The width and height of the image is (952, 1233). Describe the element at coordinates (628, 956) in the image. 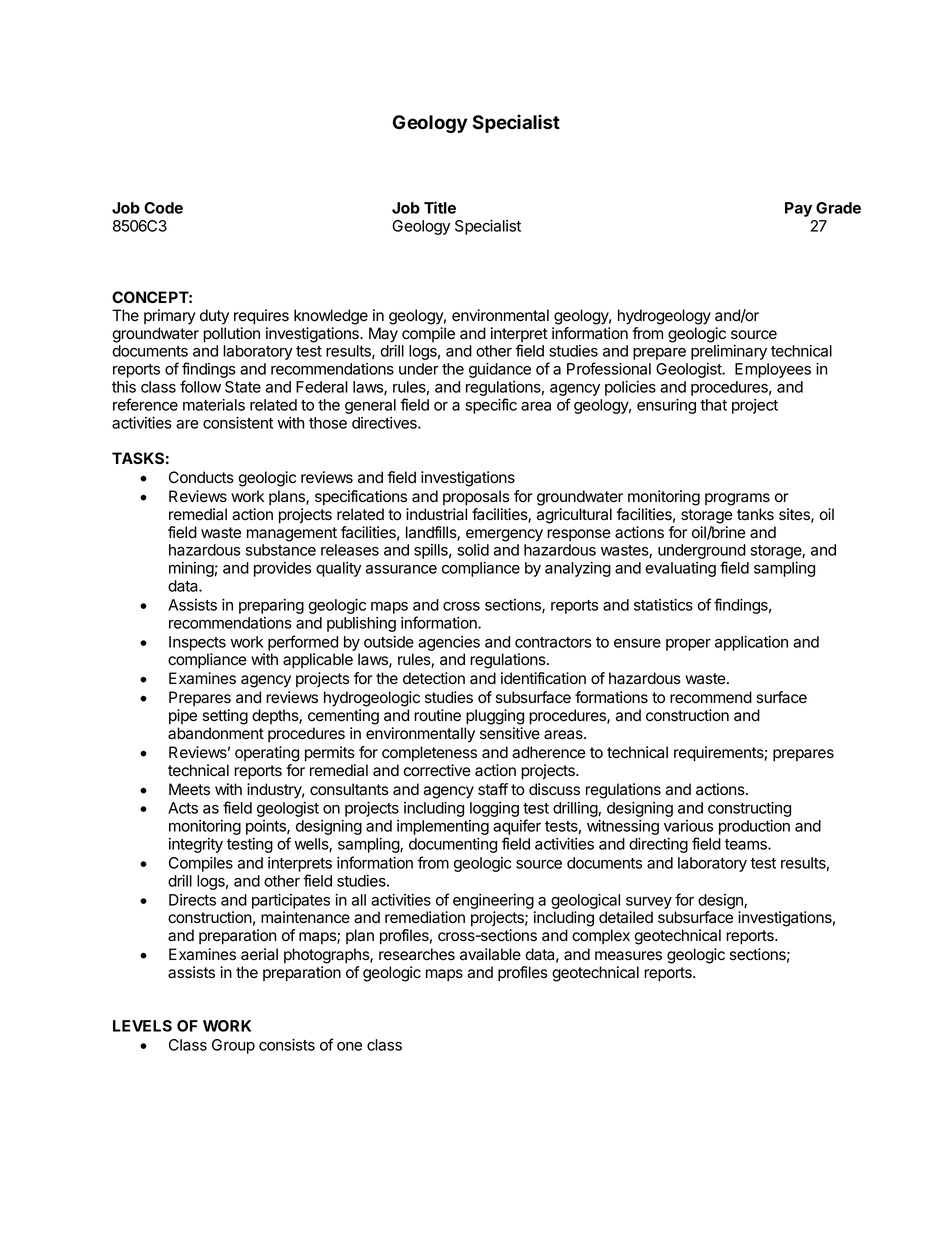

I see `measures` at that location.
